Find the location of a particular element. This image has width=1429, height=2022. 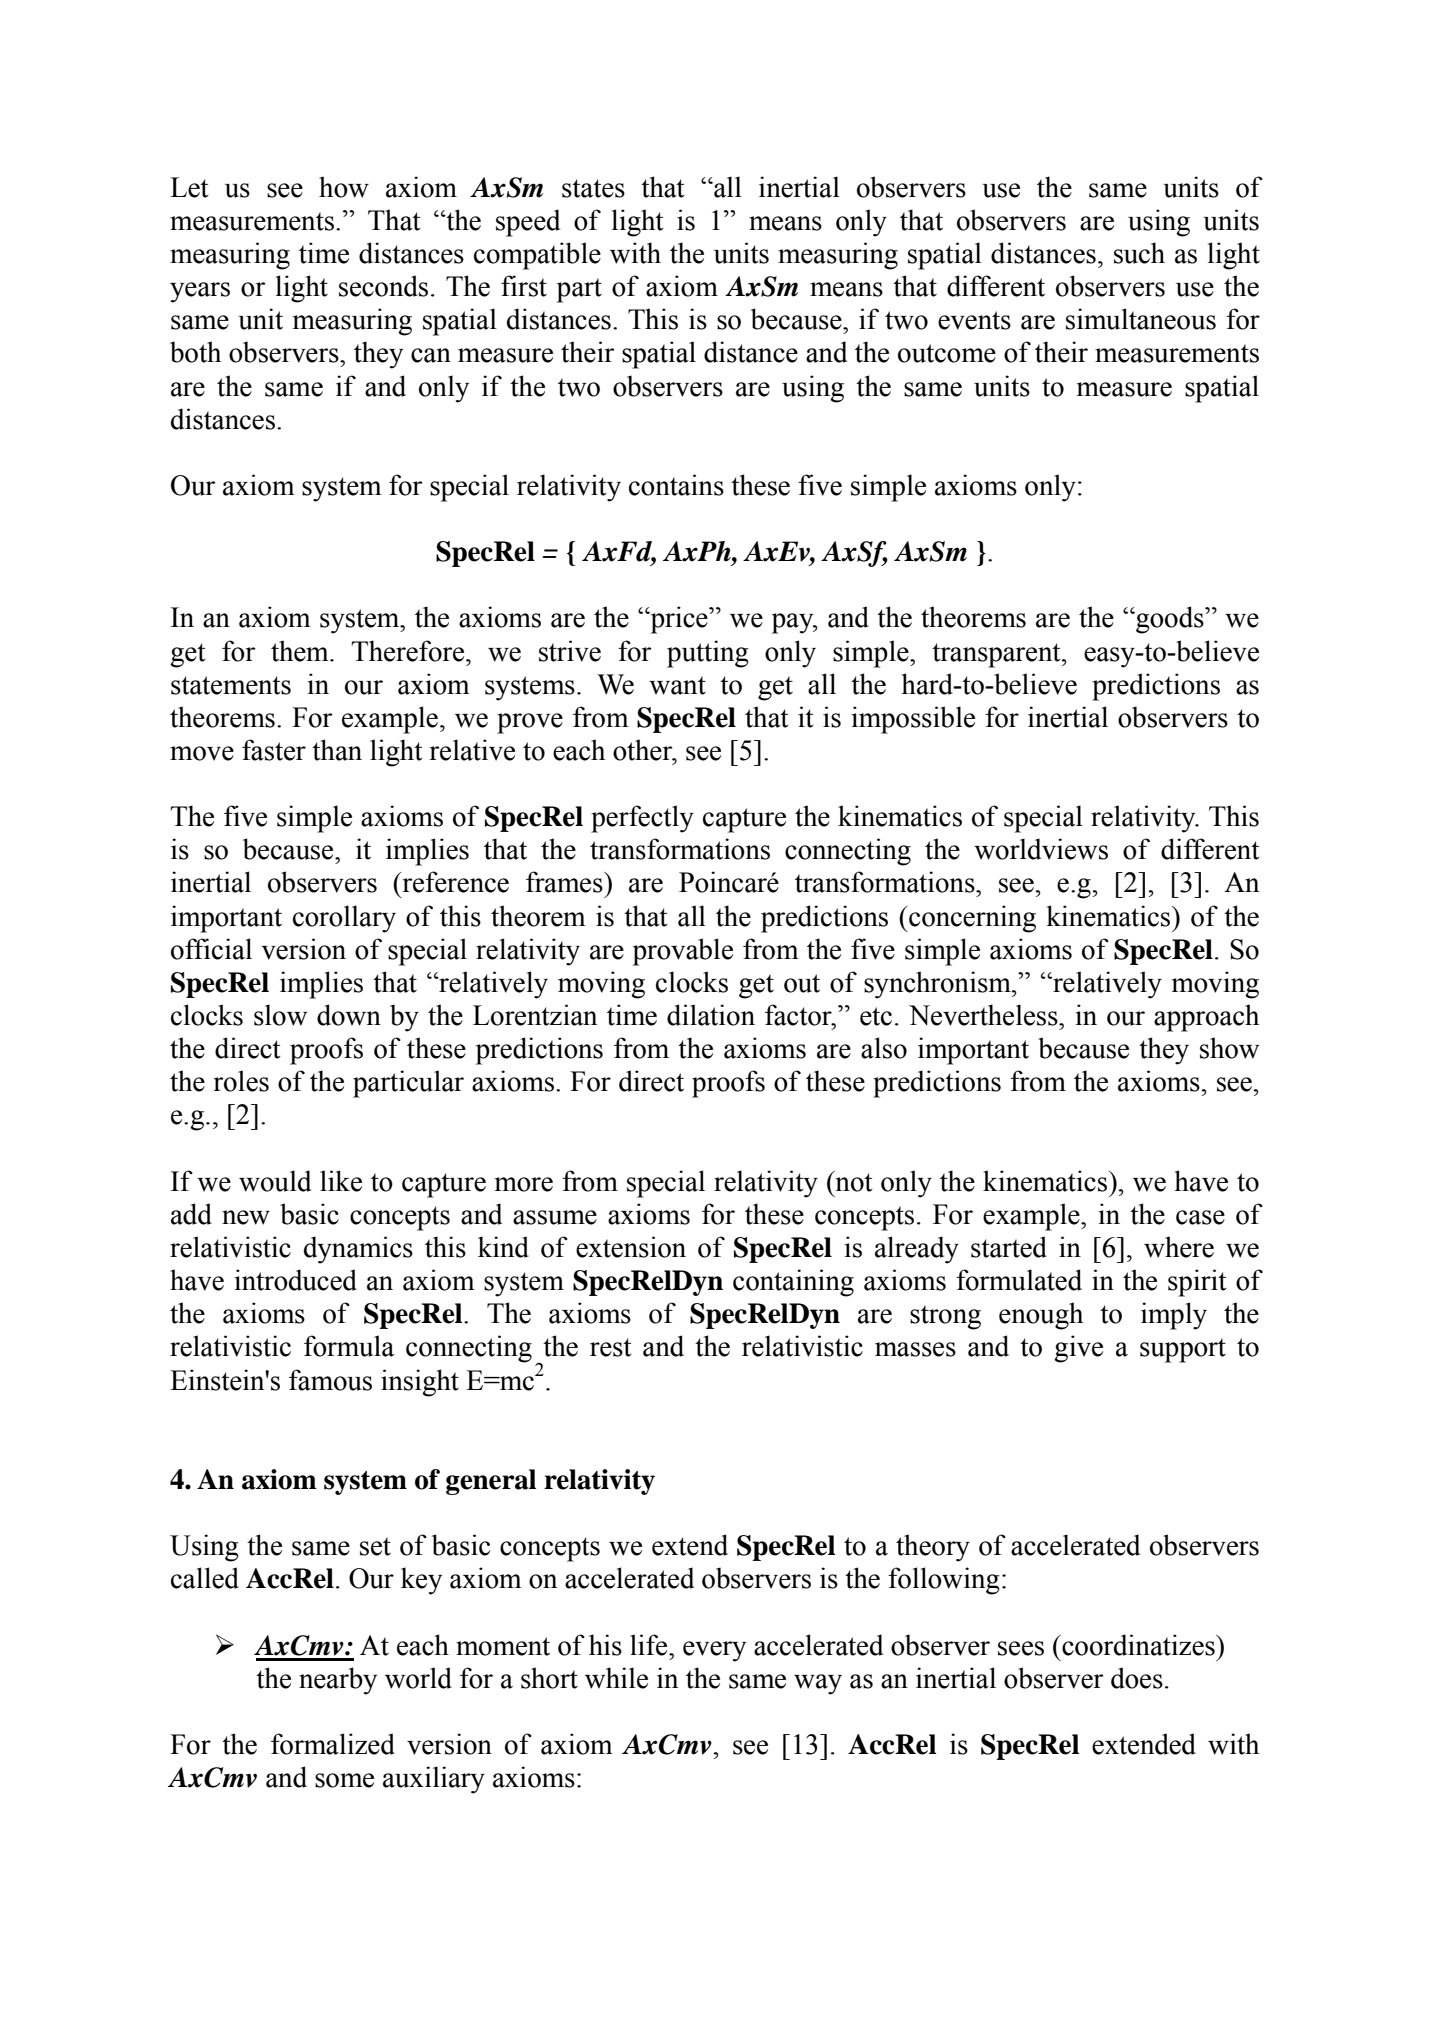

slow is located at coordinates (280, 1015).
